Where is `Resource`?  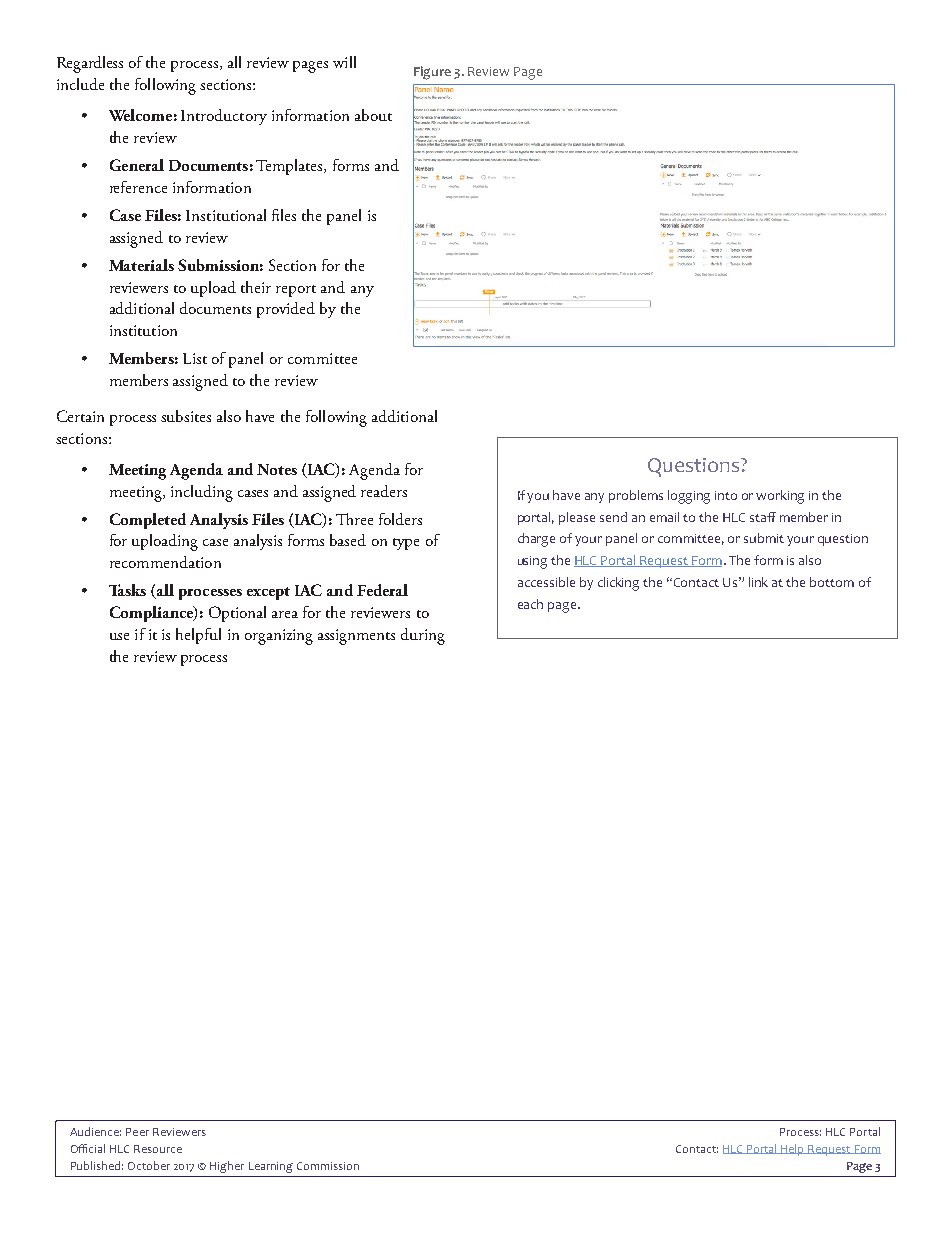
Resource is located at coordinates (158, 1149).
